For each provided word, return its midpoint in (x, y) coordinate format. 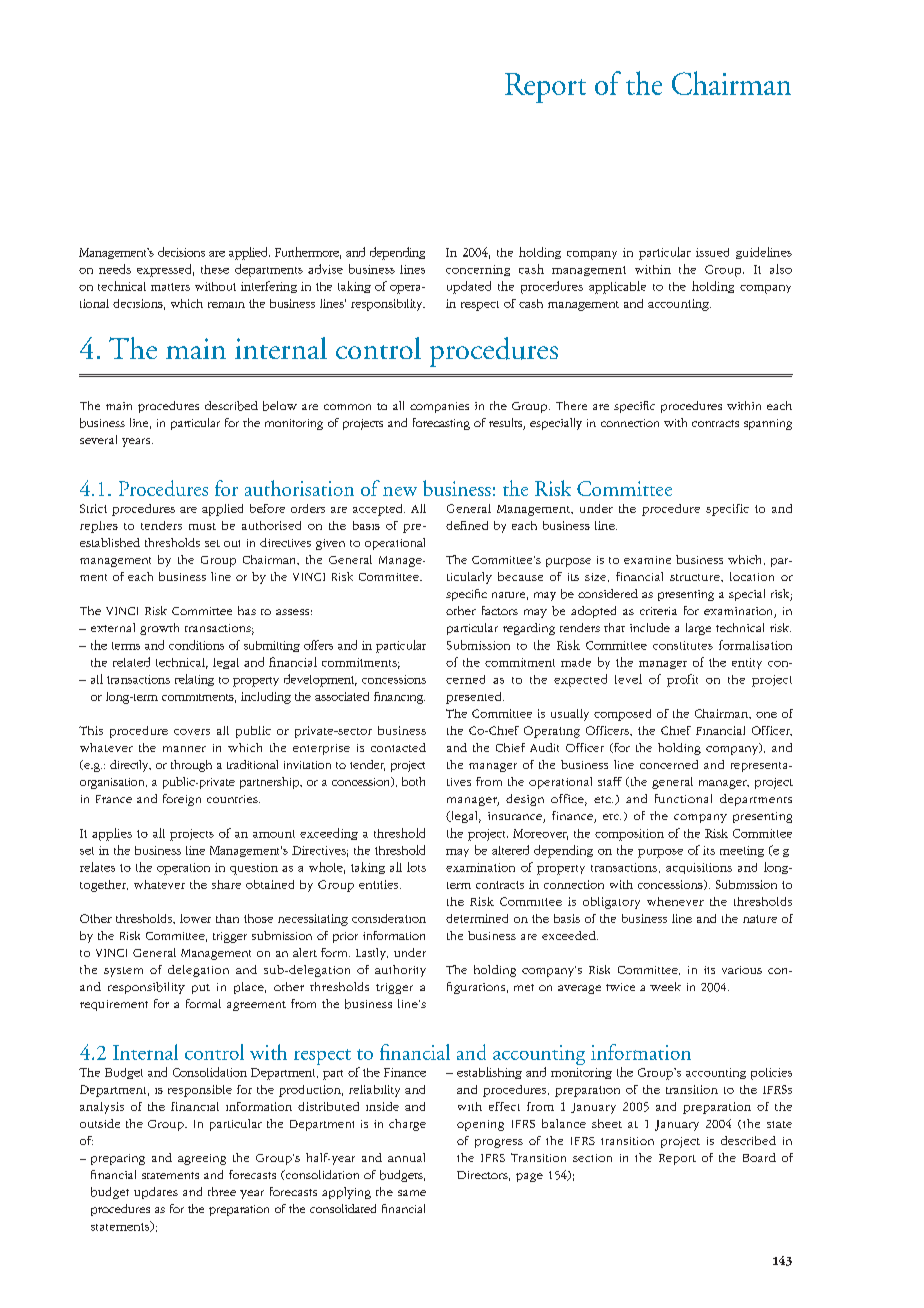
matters (170, 287)
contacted (398, 747)
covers (192, 732)
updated (469, 287)
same (412, 1193)
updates (156, 1193)
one (766, 715)
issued (712, 252)
